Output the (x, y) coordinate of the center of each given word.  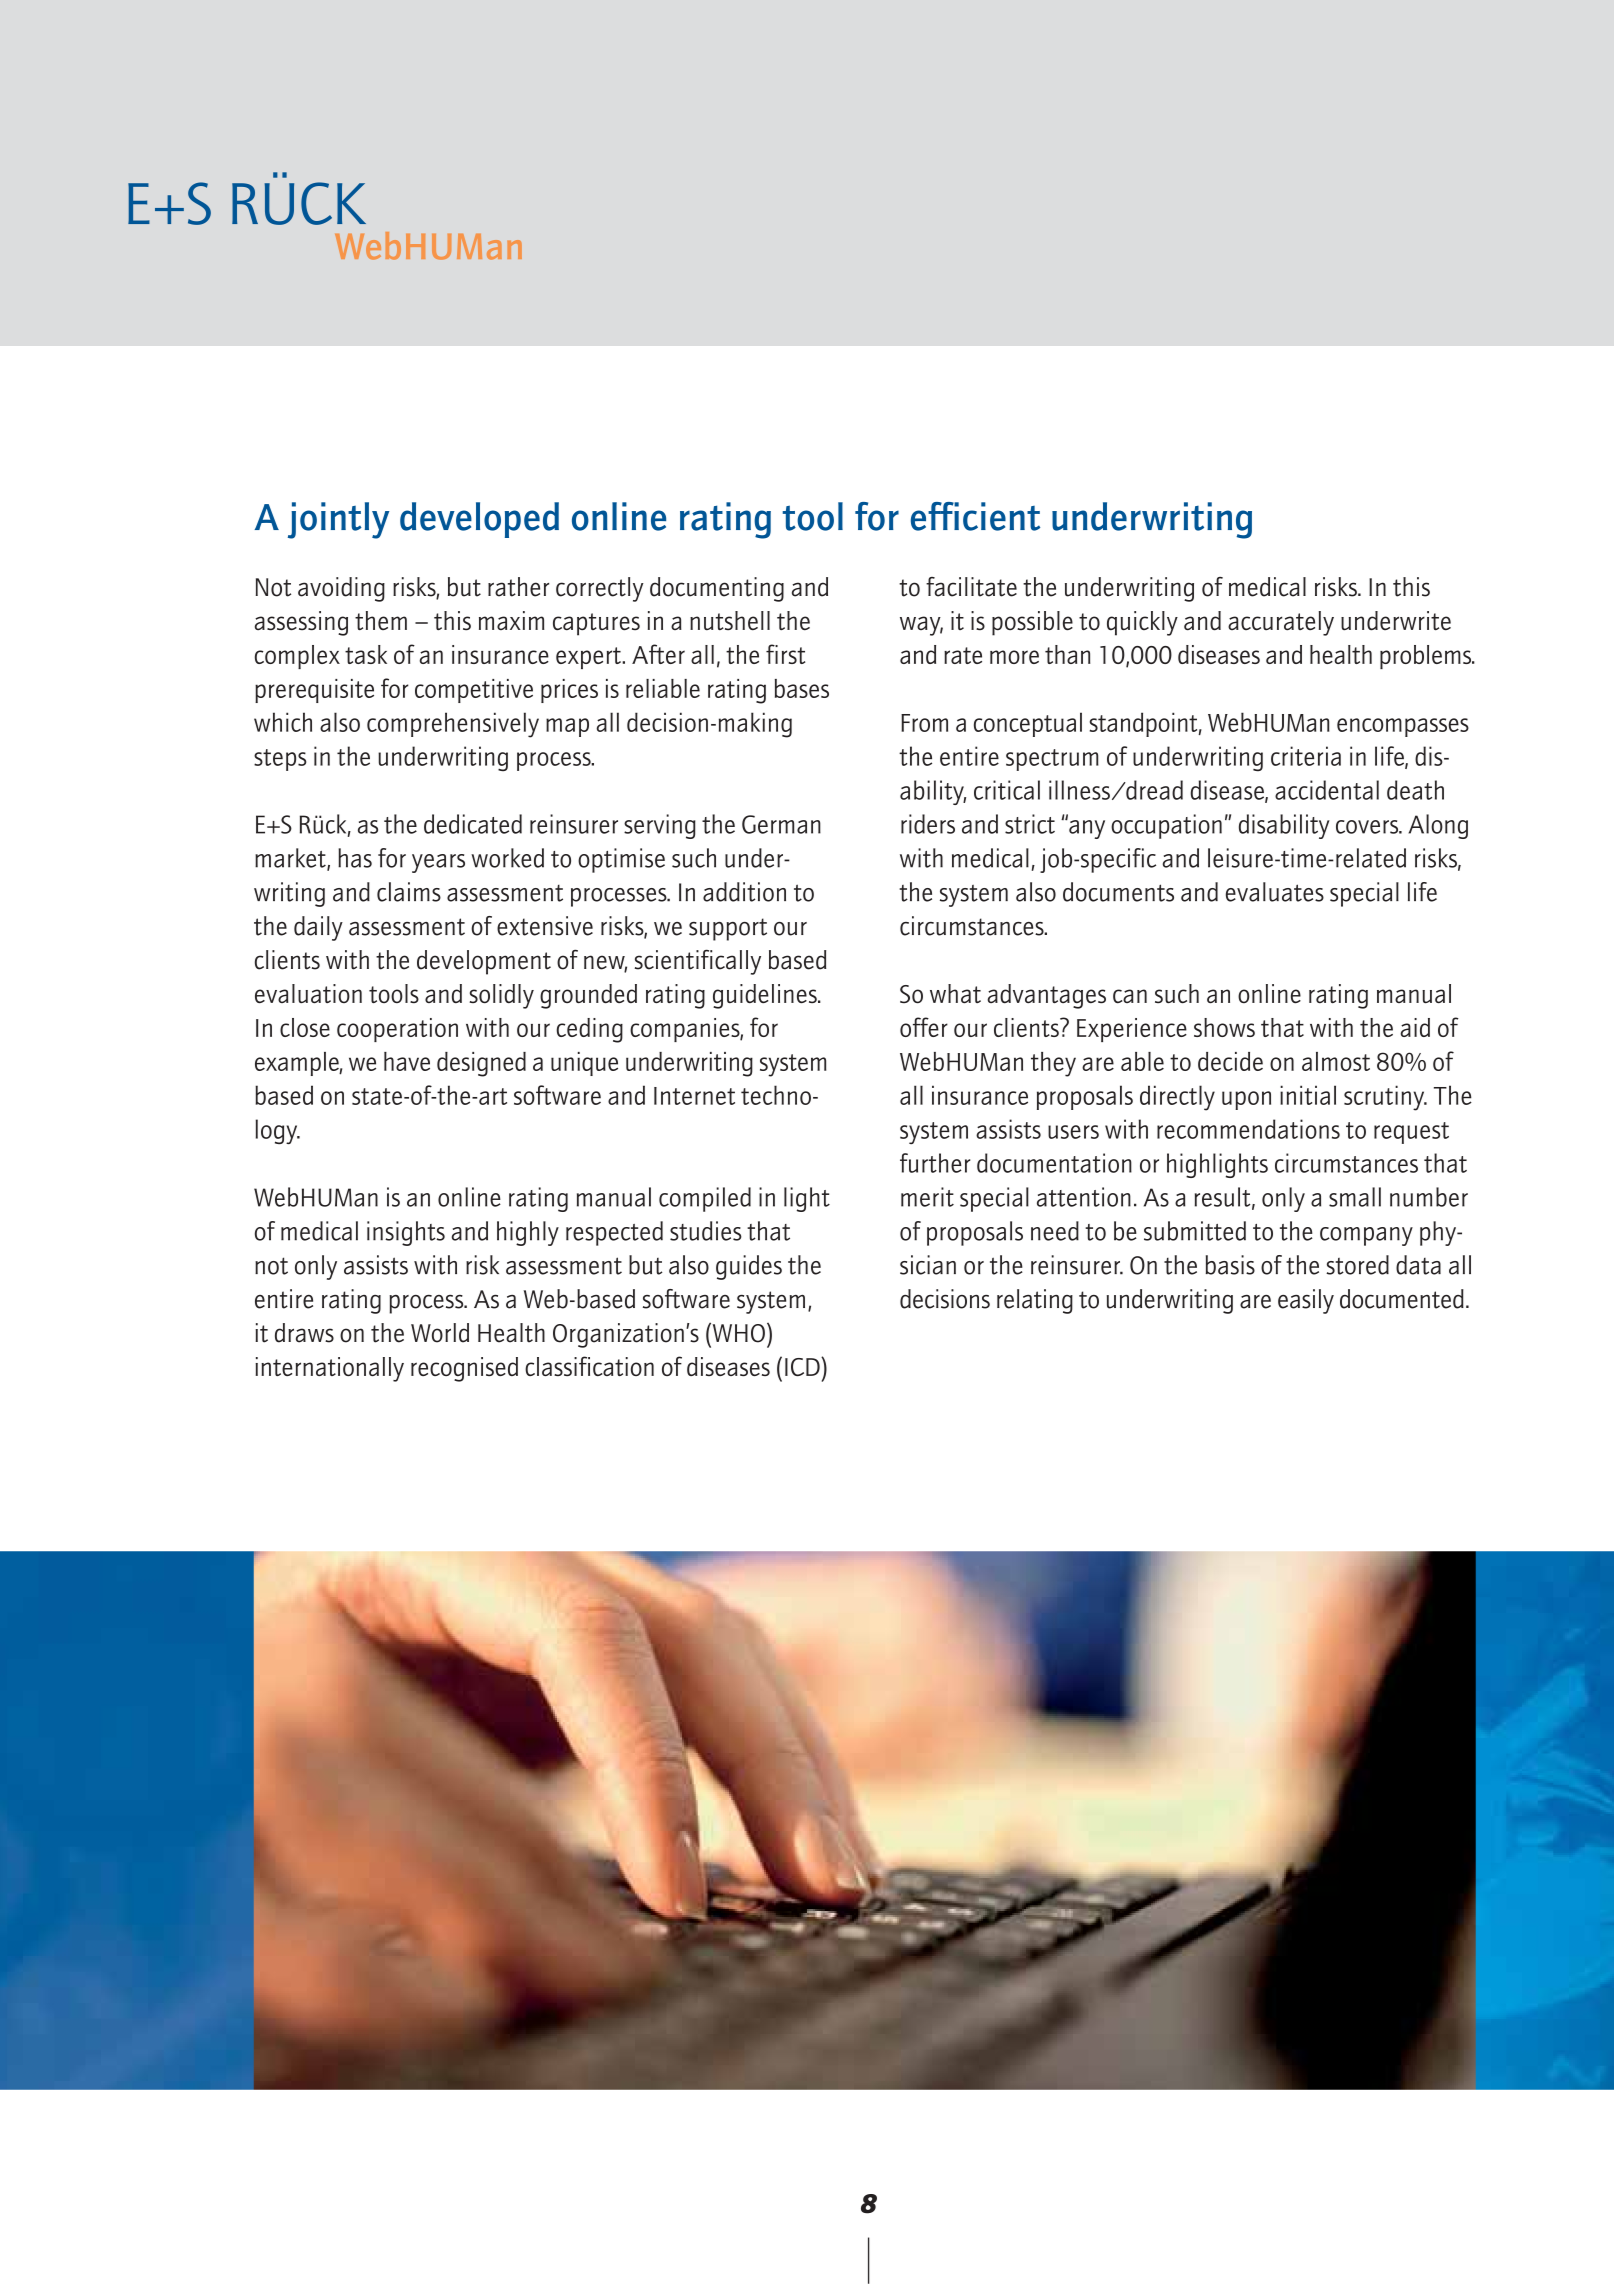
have (407, 1061)
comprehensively (453, 725)
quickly (1142, 623)
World (440, 1333)
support (728, 929)
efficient (975, 516)
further (935, 1163)
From (924, 723)
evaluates (1275, 892)
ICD (803, 1366)
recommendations (1248, 1129)
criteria (1306, 756)
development (484, 962)
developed (479, 520)
